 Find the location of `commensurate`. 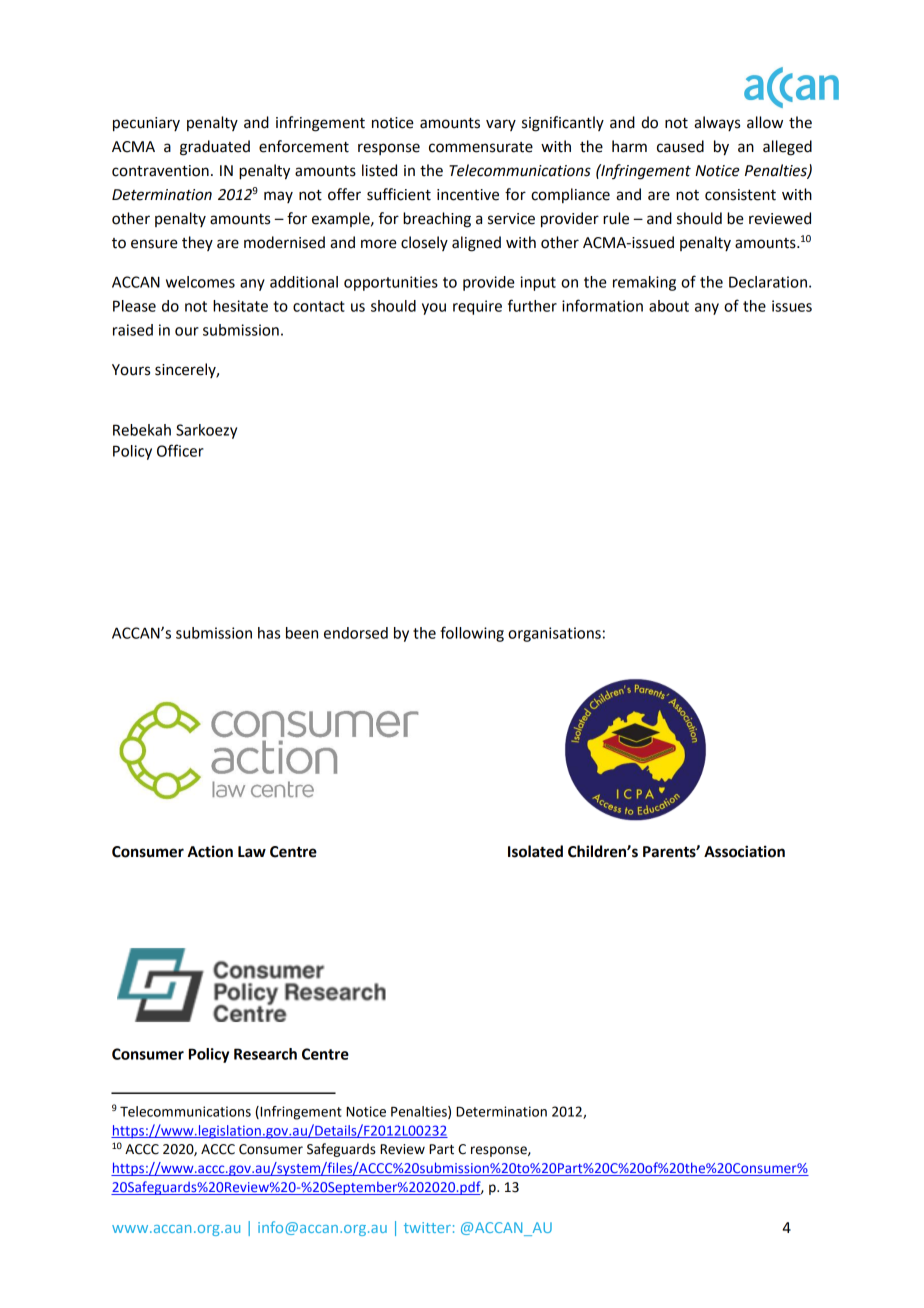

commensurate is located at coordinates (481, 147).
